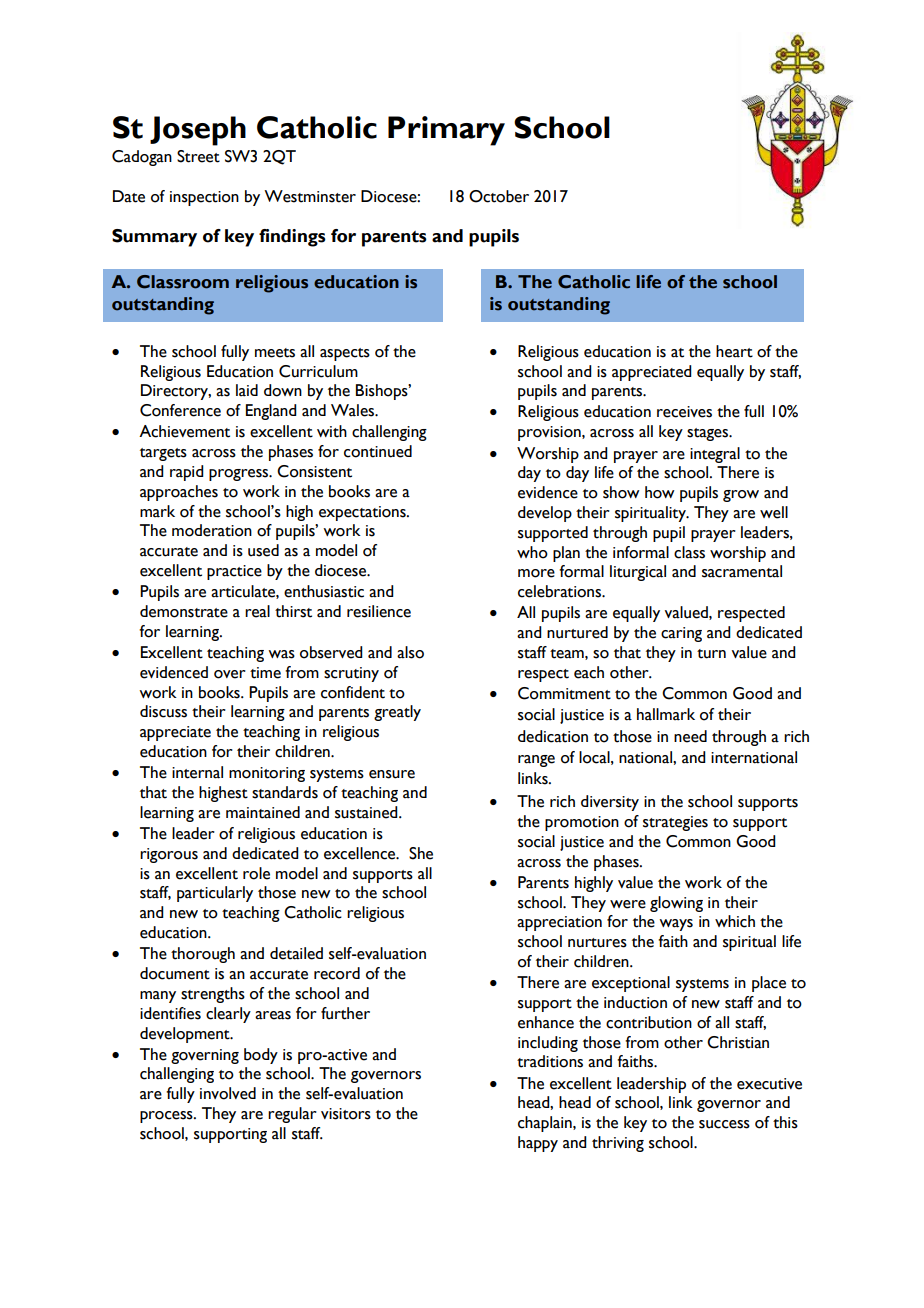 This screenshot has height=1308, width=924. What do you see at coordinates (228, 1093) in the screenshot?
I see `involved` at bounding box center [228, 1093].
